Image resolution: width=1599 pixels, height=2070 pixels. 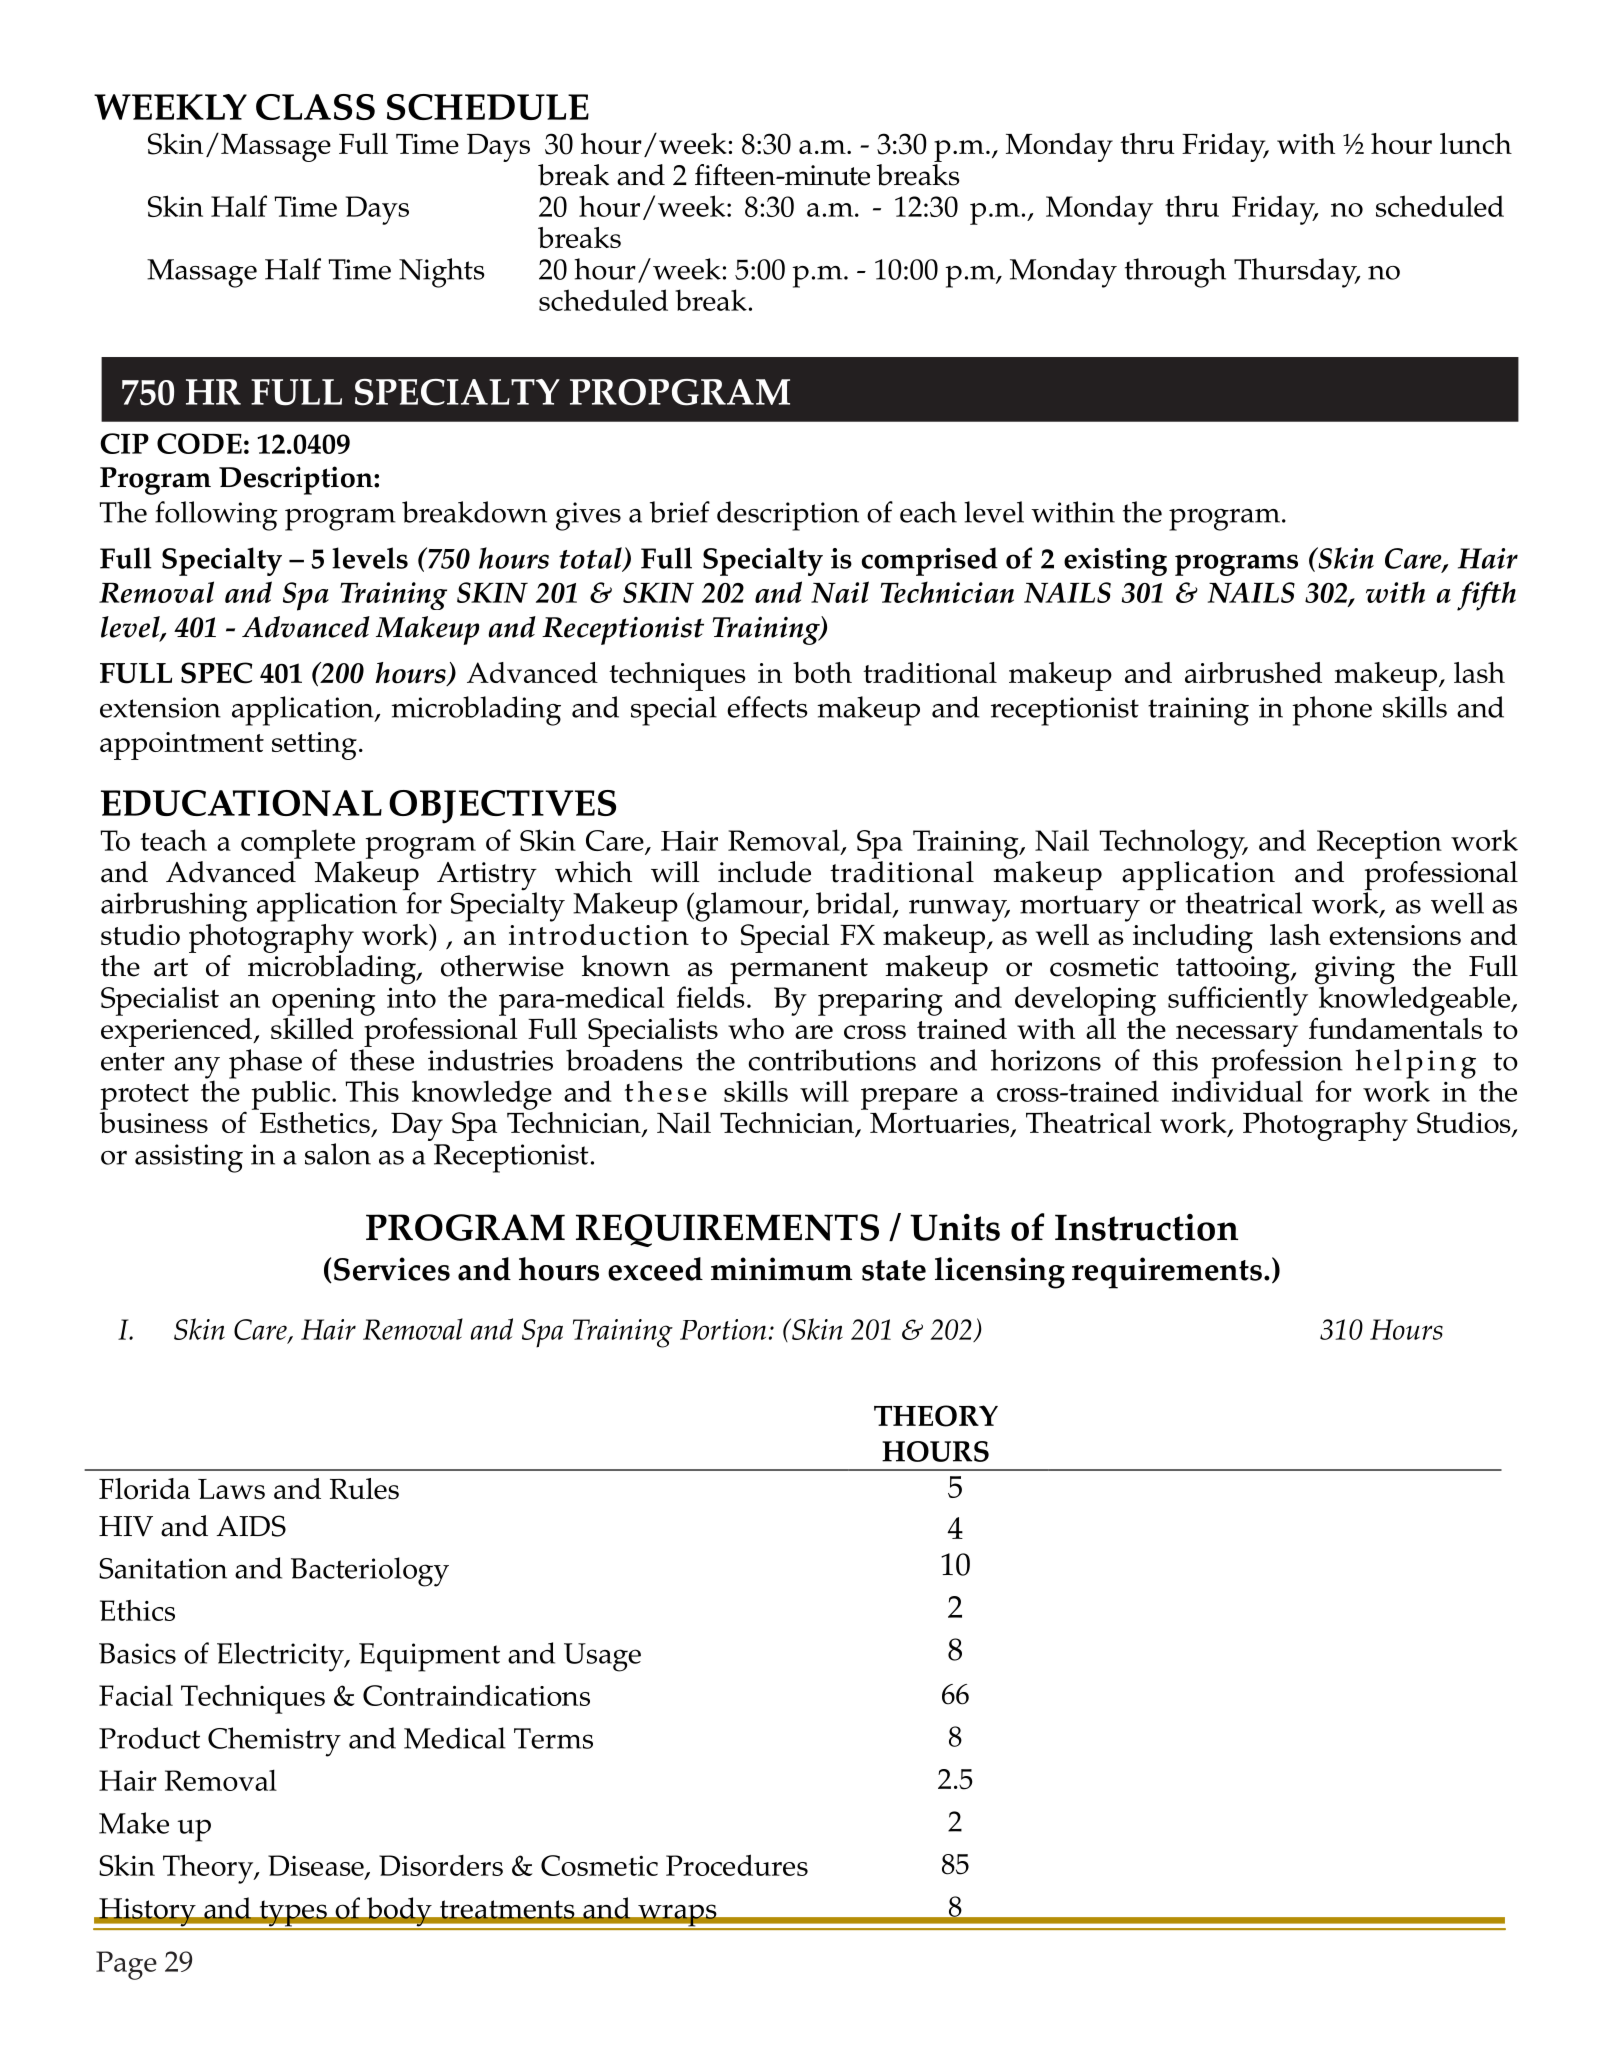 I want to click on lunch, so click(x=1476, y=143).
